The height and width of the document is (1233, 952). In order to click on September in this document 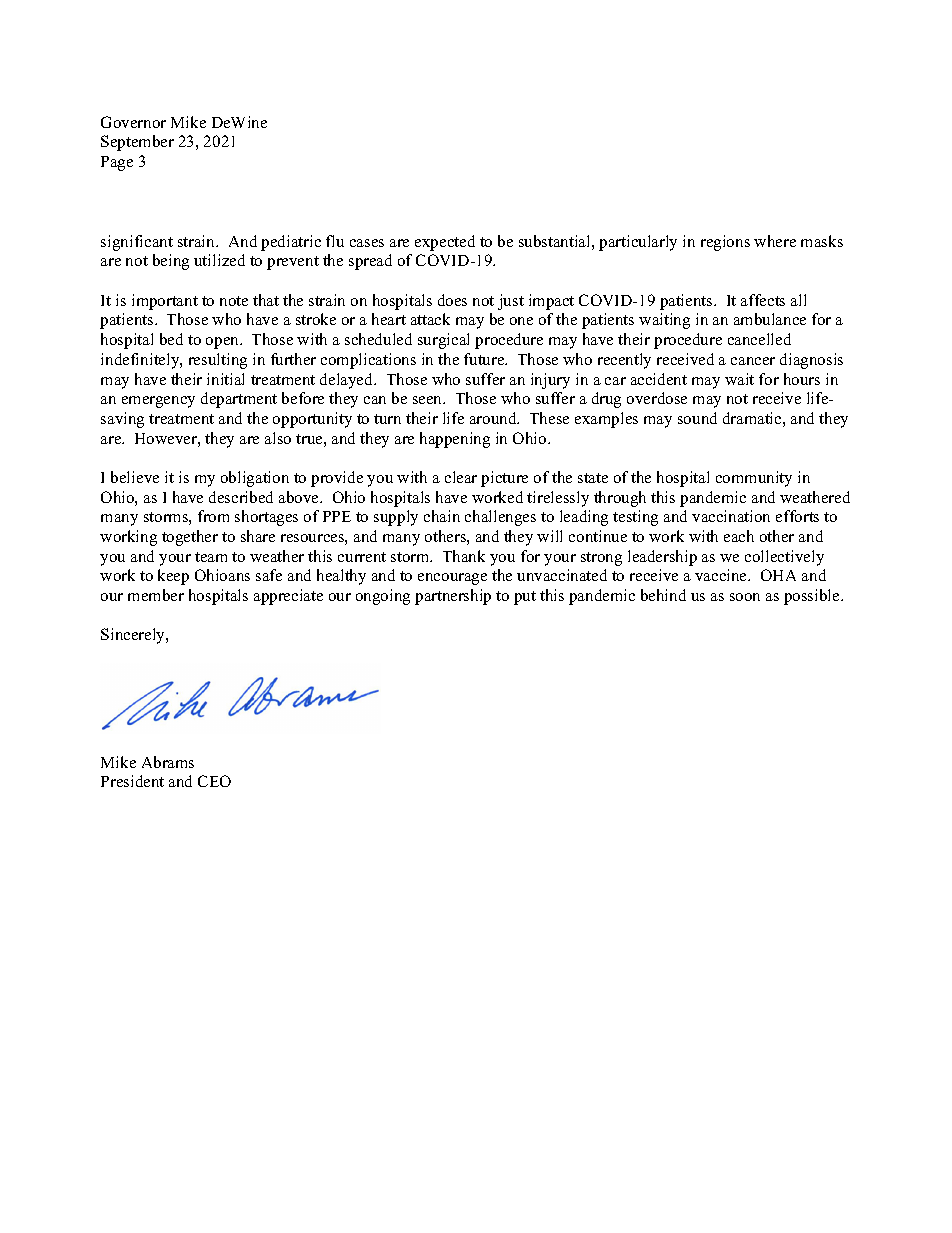, I will do `click(137, 143)`.
